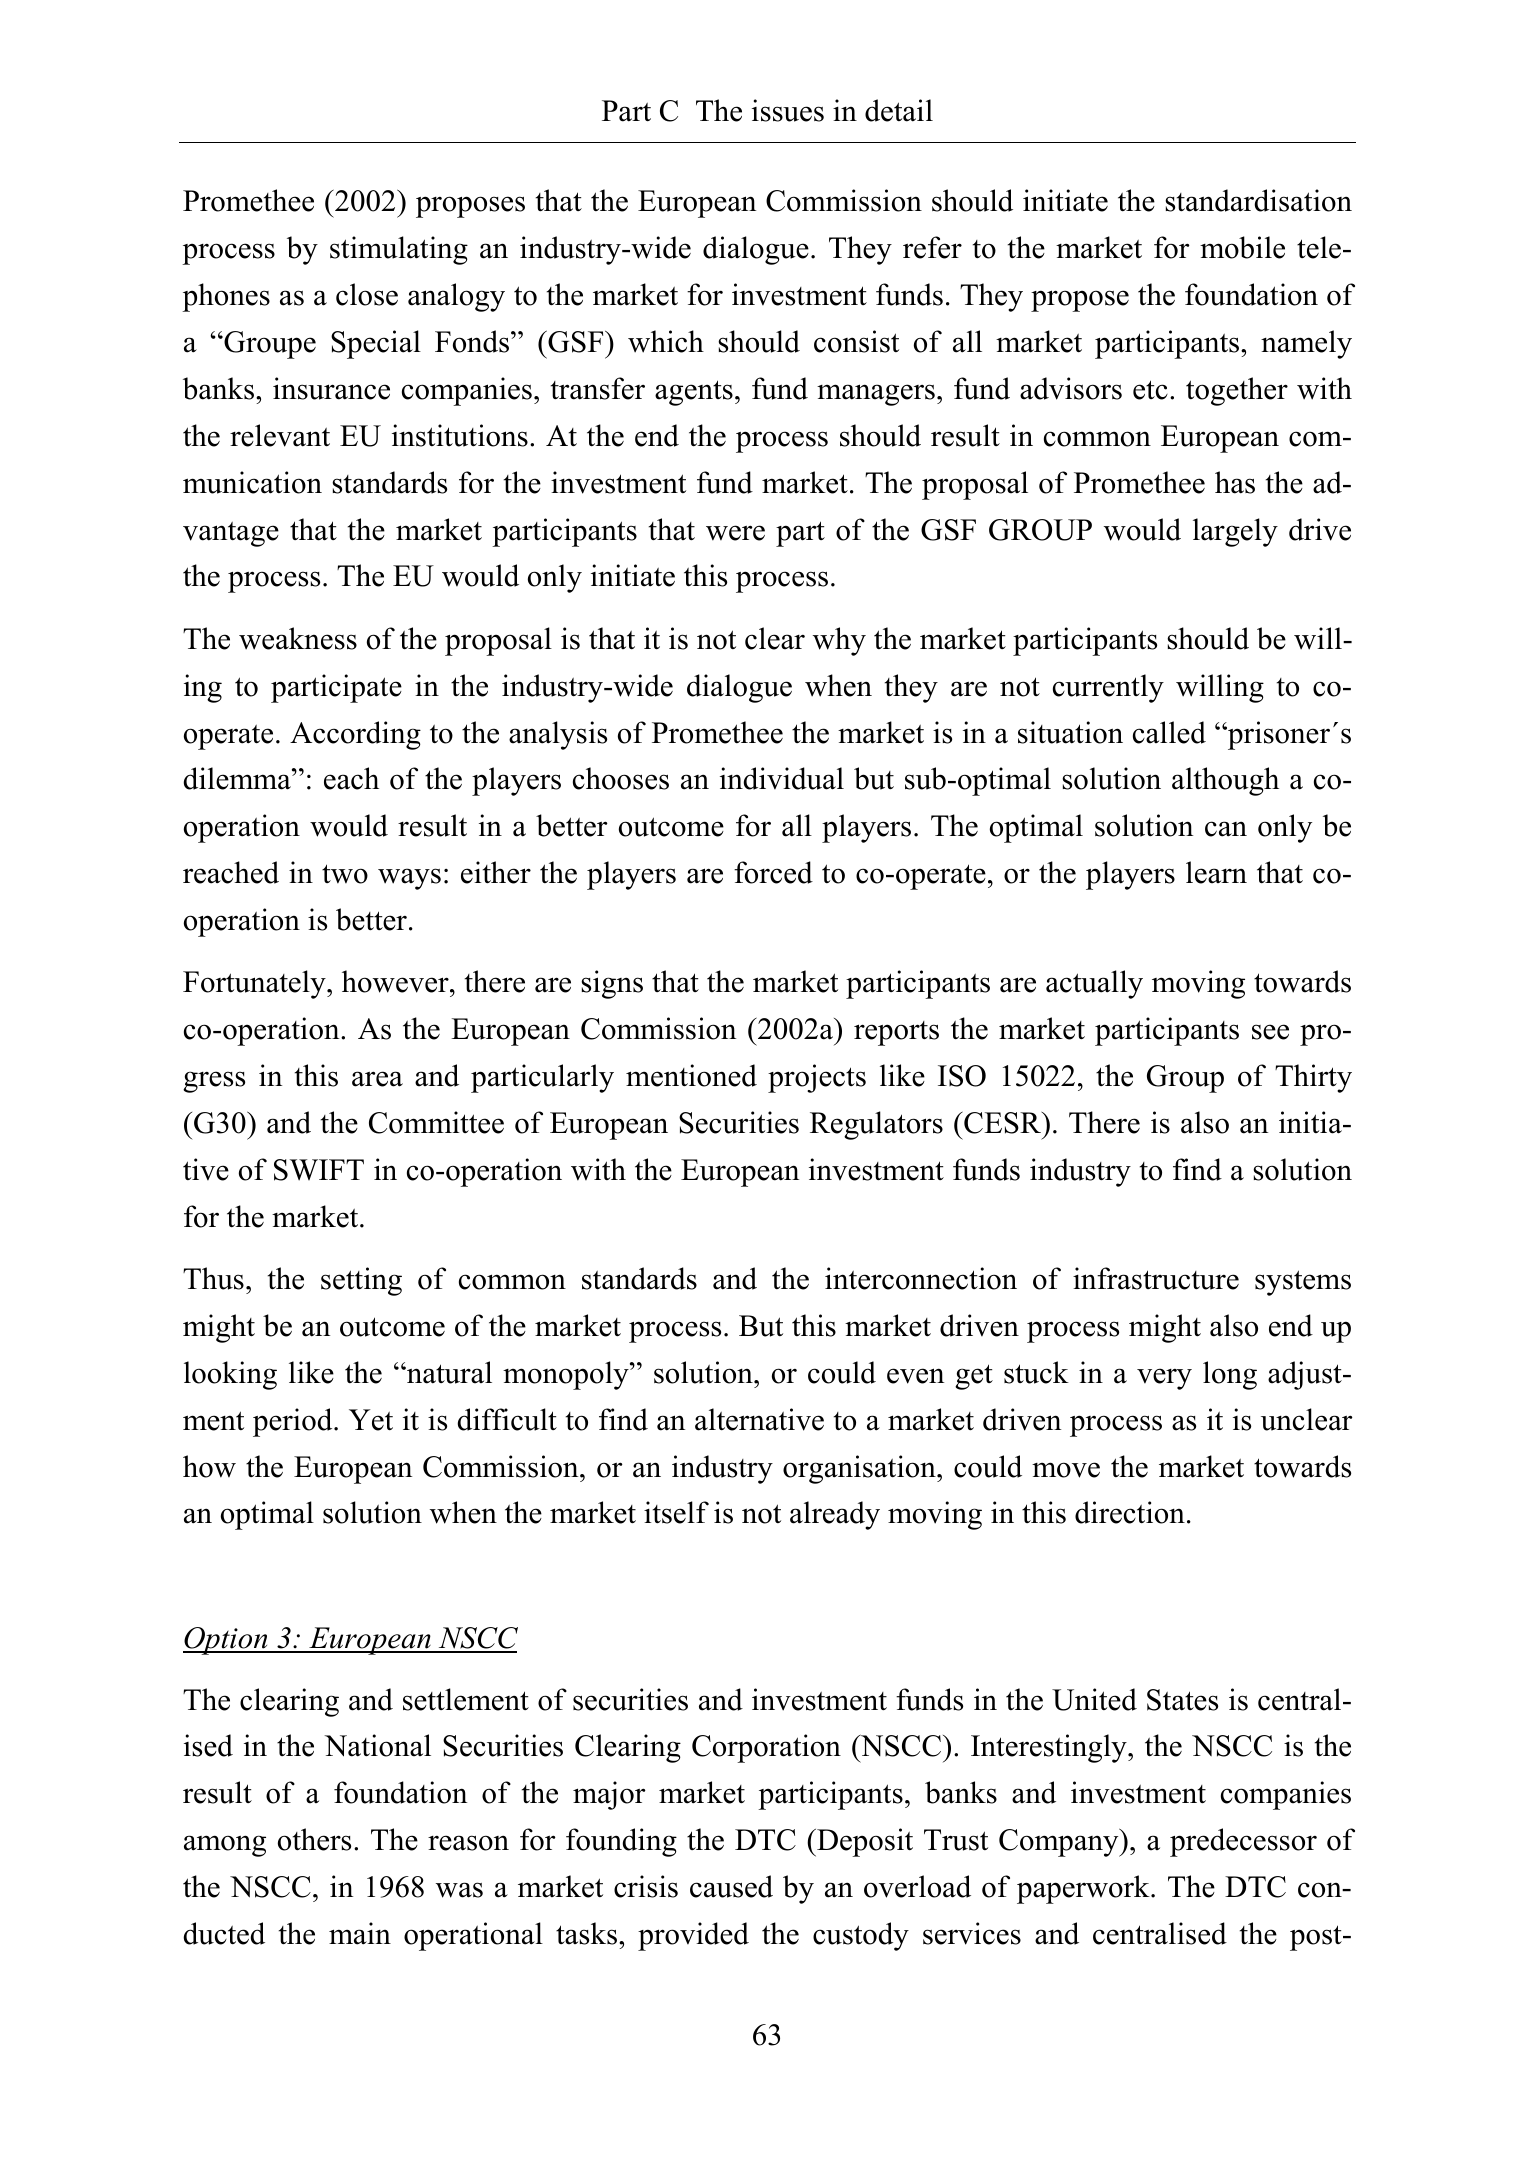 The height and width of the screenshot is (2171, 1534). Describe the element at coordinates (1156, 1278) in the screenshot. I see `infrastructure` at that location.
